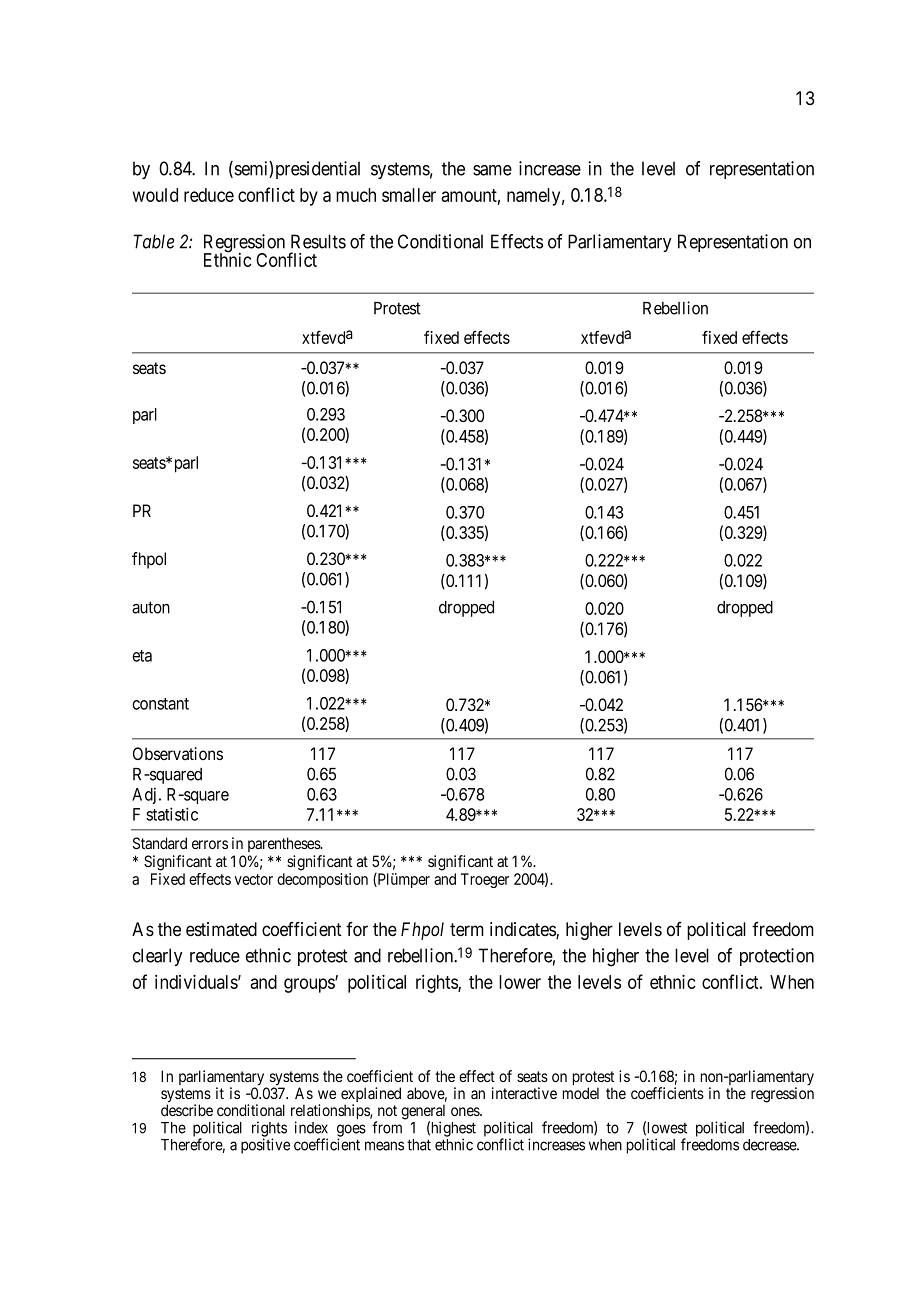 This page has width=924, height=1308. Describe the element at coordinates (356, 195) in the page. I see `much` at that location.
